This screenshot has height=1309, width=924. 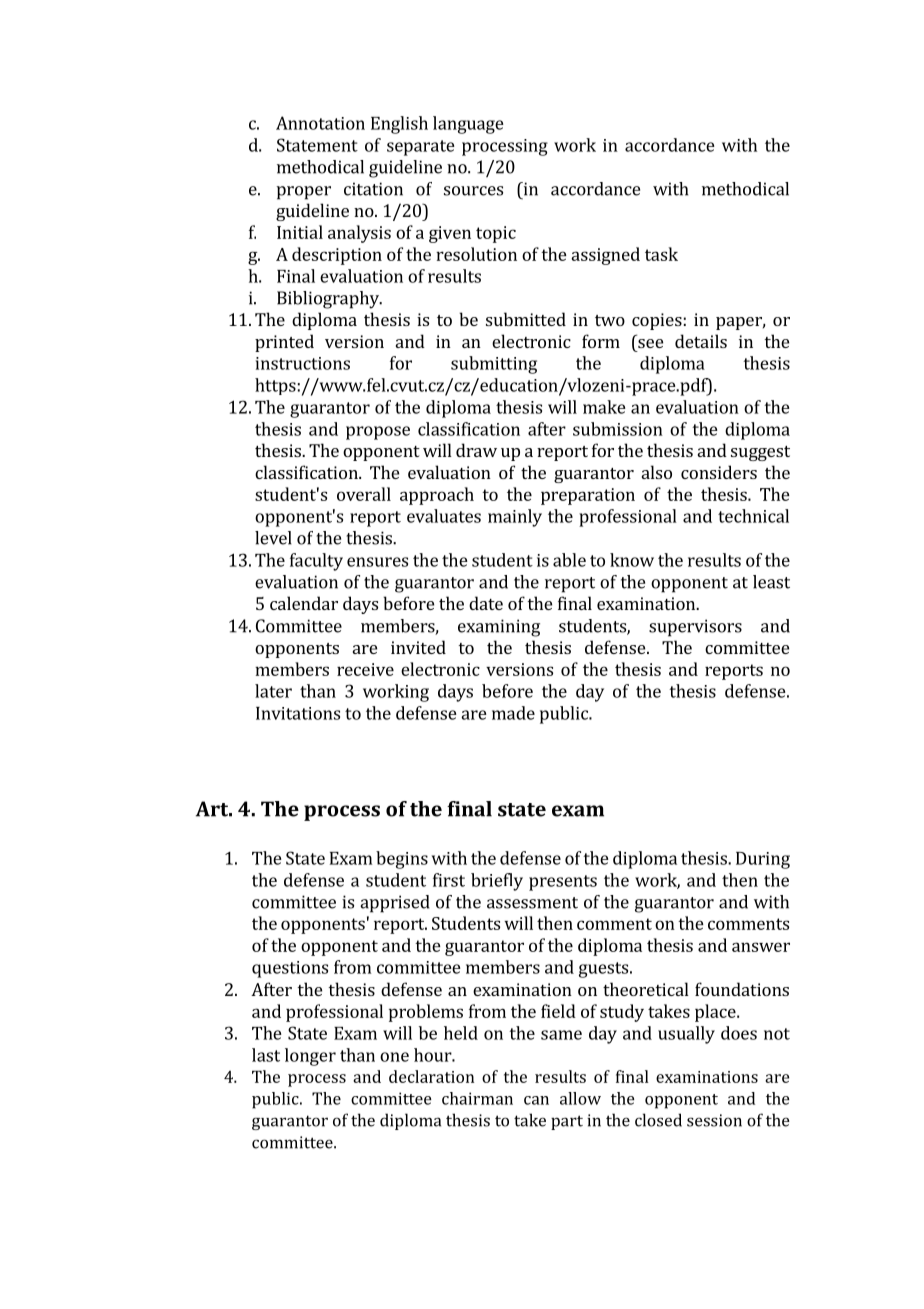 I want to click on draw, so click(x=476, y=450).
